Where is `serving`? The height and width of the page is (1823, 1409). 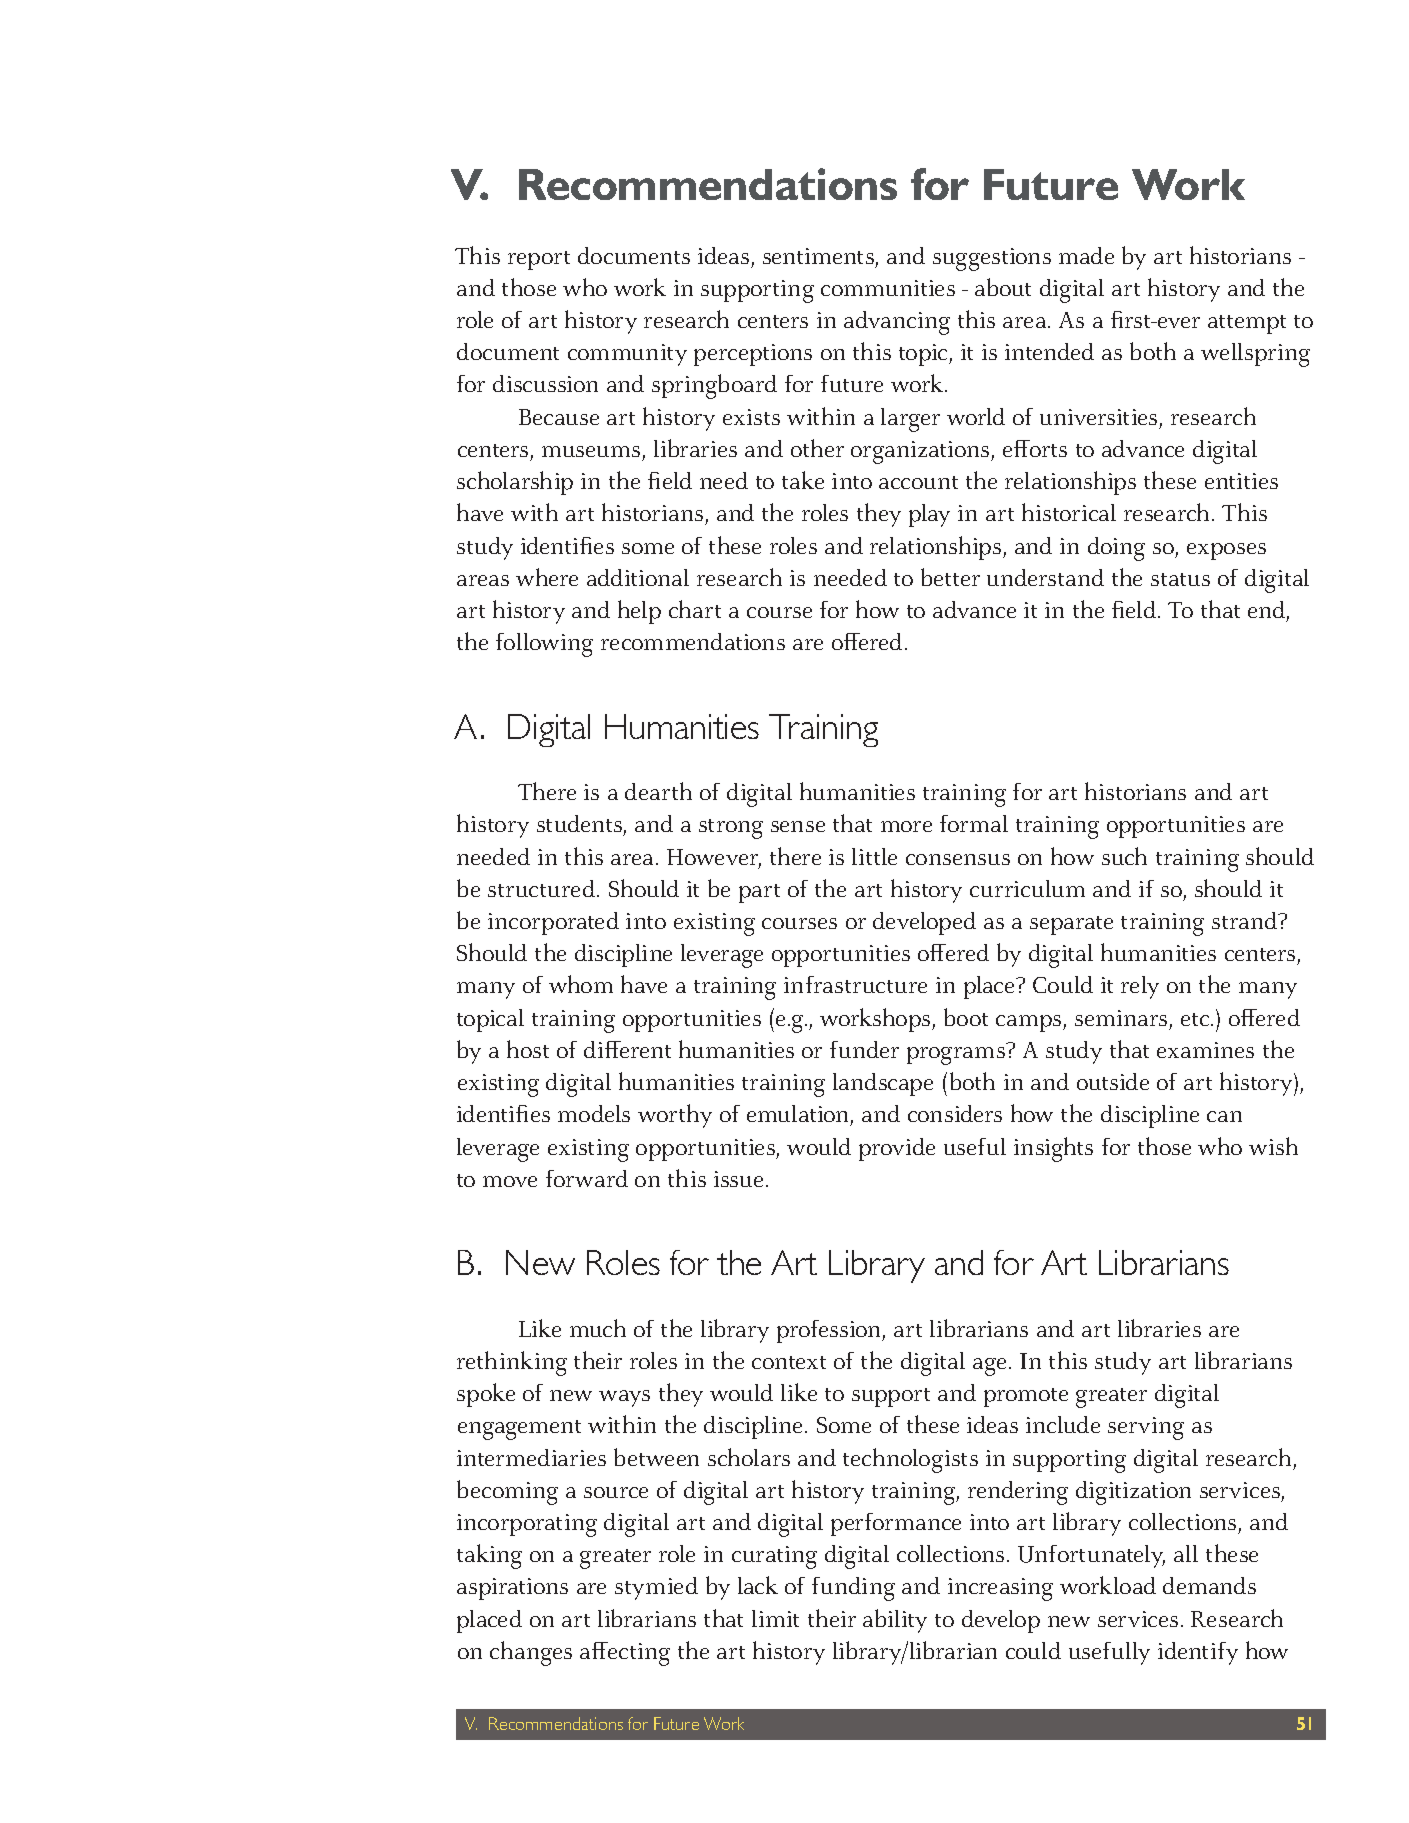 serving is located at coordinates (1146, 1428).
